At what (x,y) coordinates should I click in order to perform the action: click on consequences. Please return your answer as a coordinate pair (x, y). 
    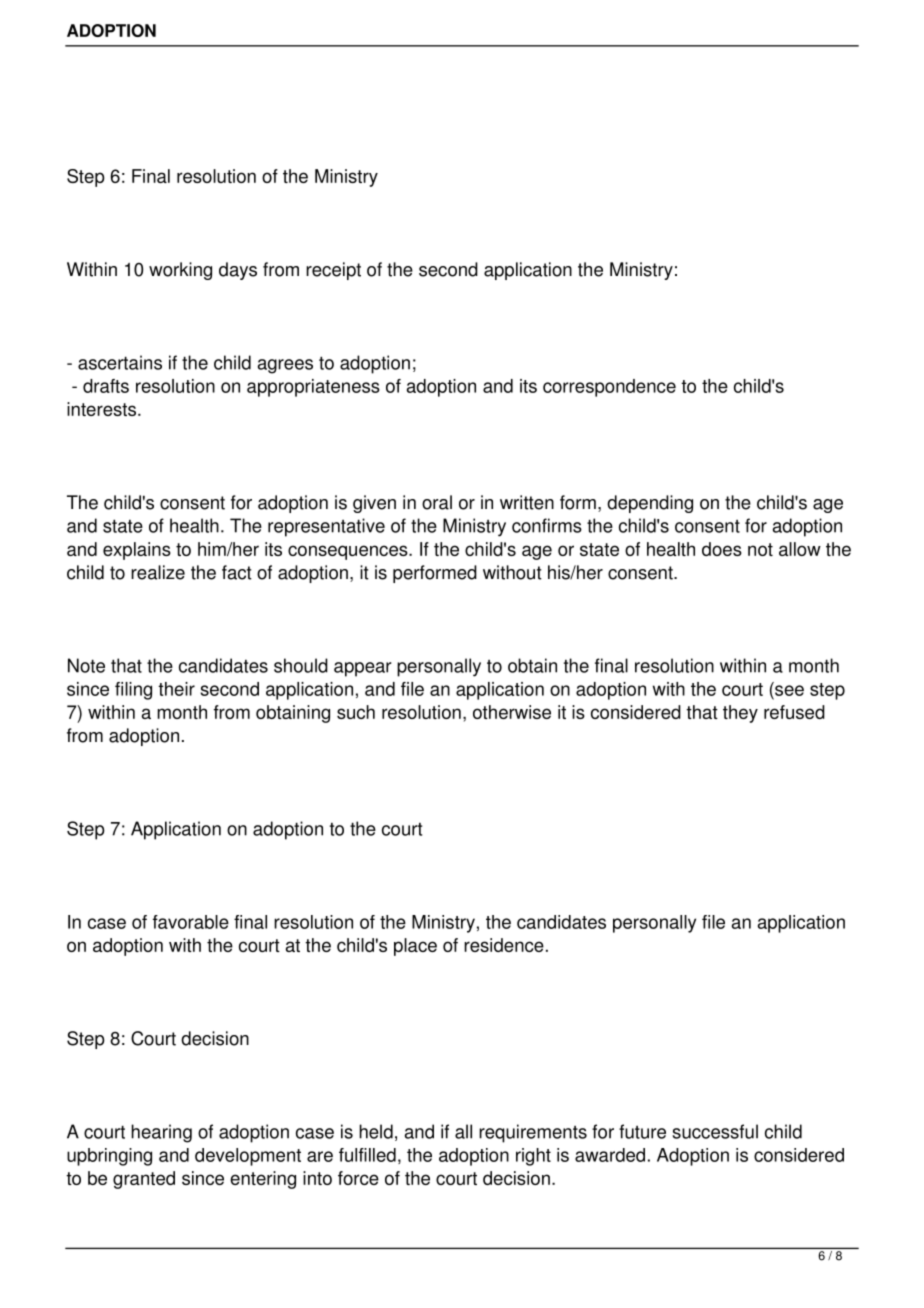
    Looking at the image, I should click on (349, 552).
